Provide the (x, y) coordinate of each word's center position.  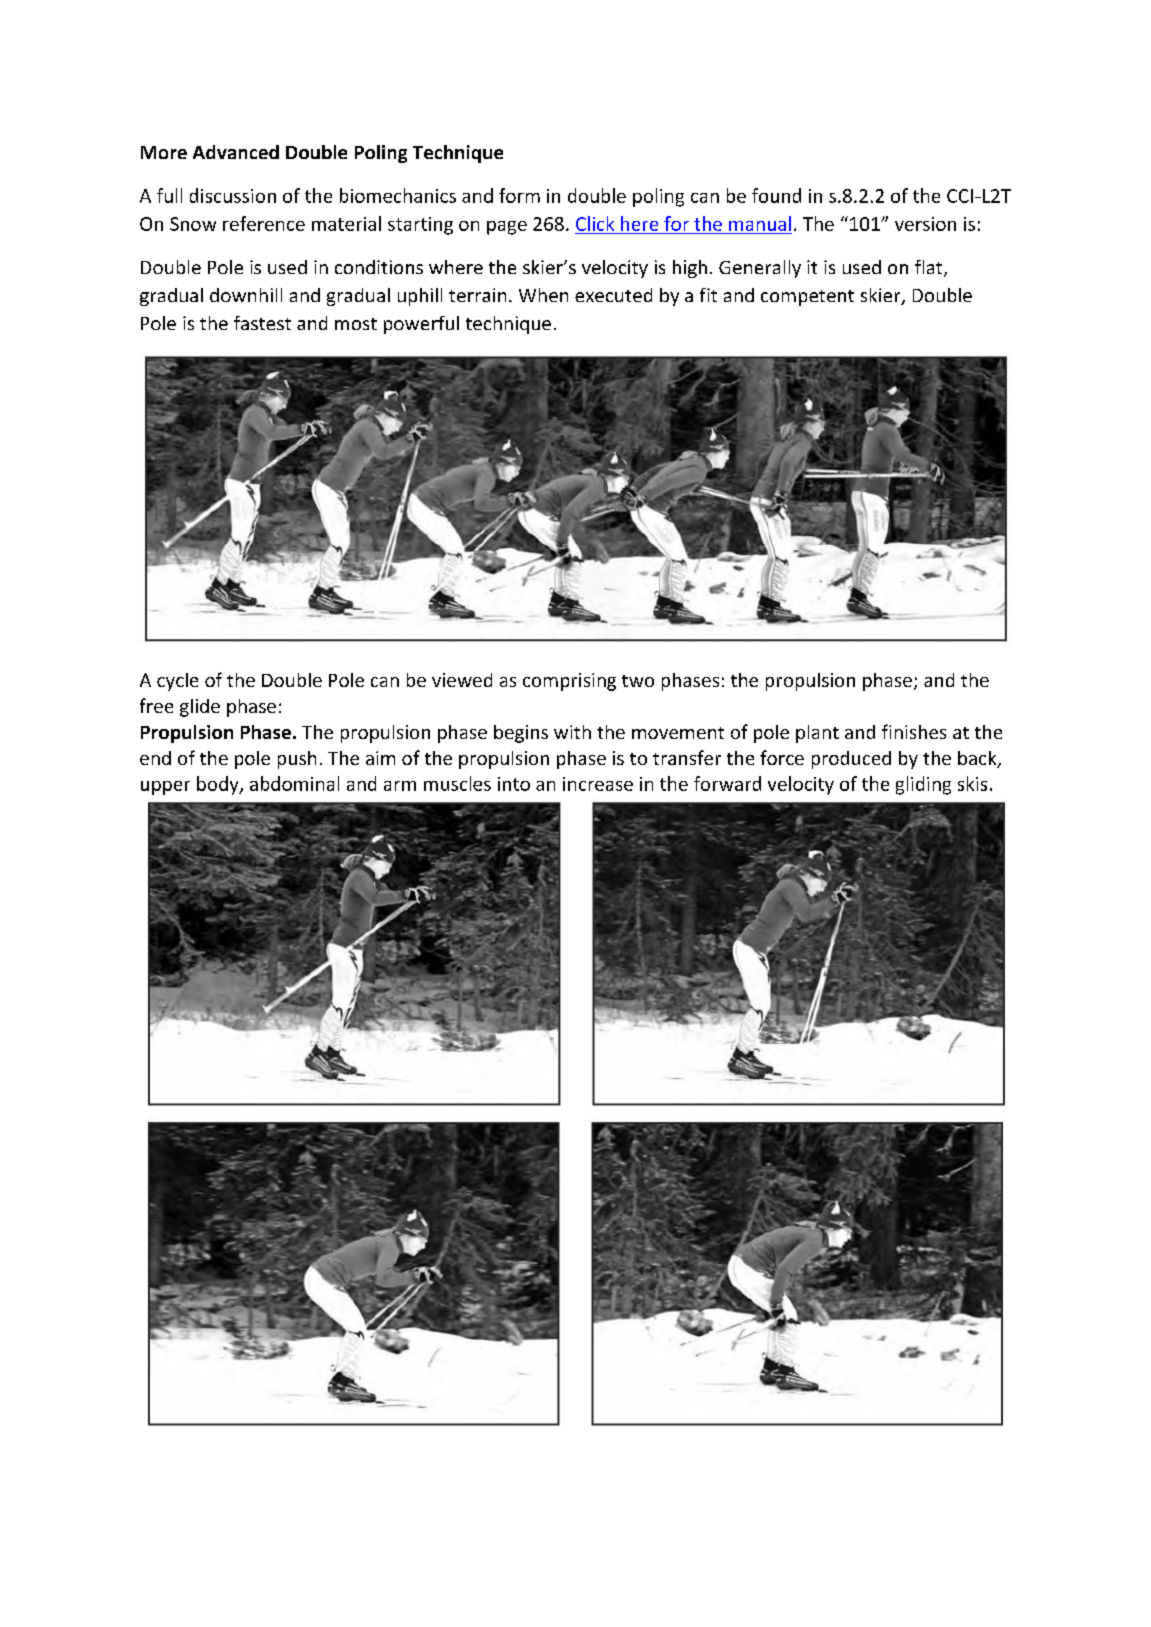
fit (708, 295)
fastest (262, 323)
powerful (421, 325)
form (519, 195)
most (356, 324)
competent (807, 298)
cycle (177, 682)
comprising (569, 682)
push (297, 760)
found (776, 195)
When (543, 295)
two (638, 681)
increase (598, 784)
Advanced (236, 152)
